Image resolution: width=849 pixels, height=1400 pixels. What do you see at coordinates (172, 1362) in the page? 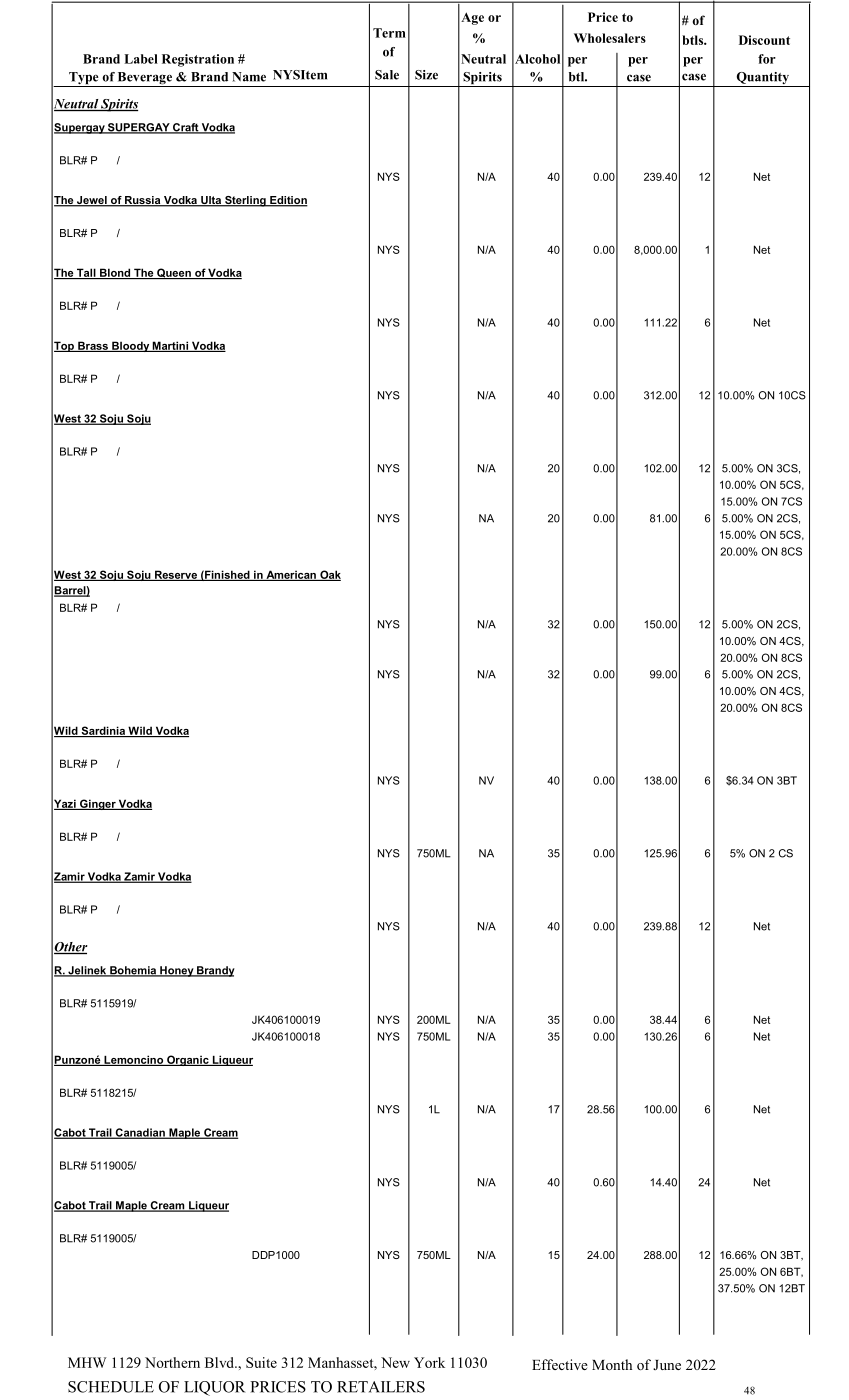
I see `Northern` at bounding box center [172, 1362].
